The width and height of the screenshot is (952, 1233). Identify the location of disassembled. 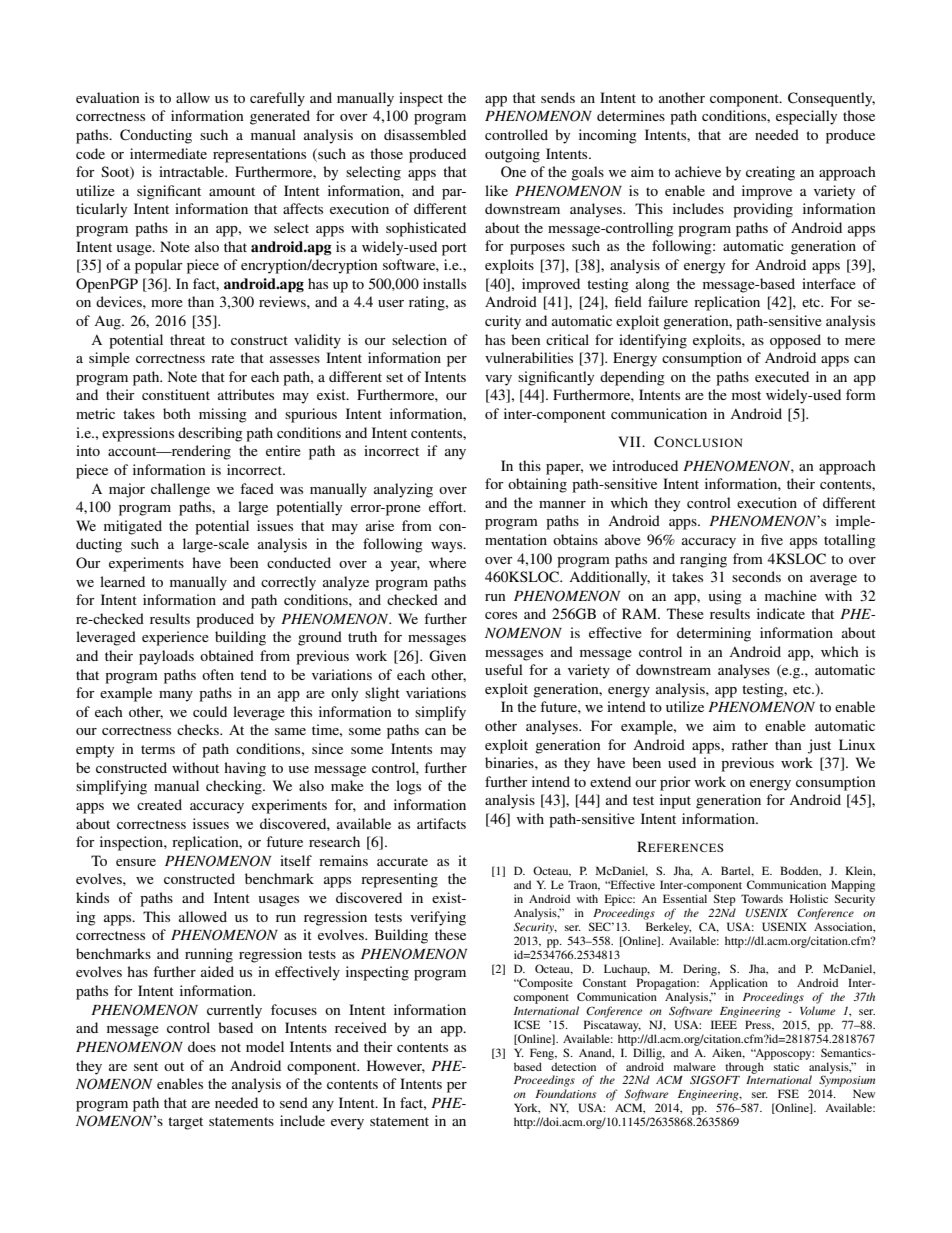
(425, 134).
